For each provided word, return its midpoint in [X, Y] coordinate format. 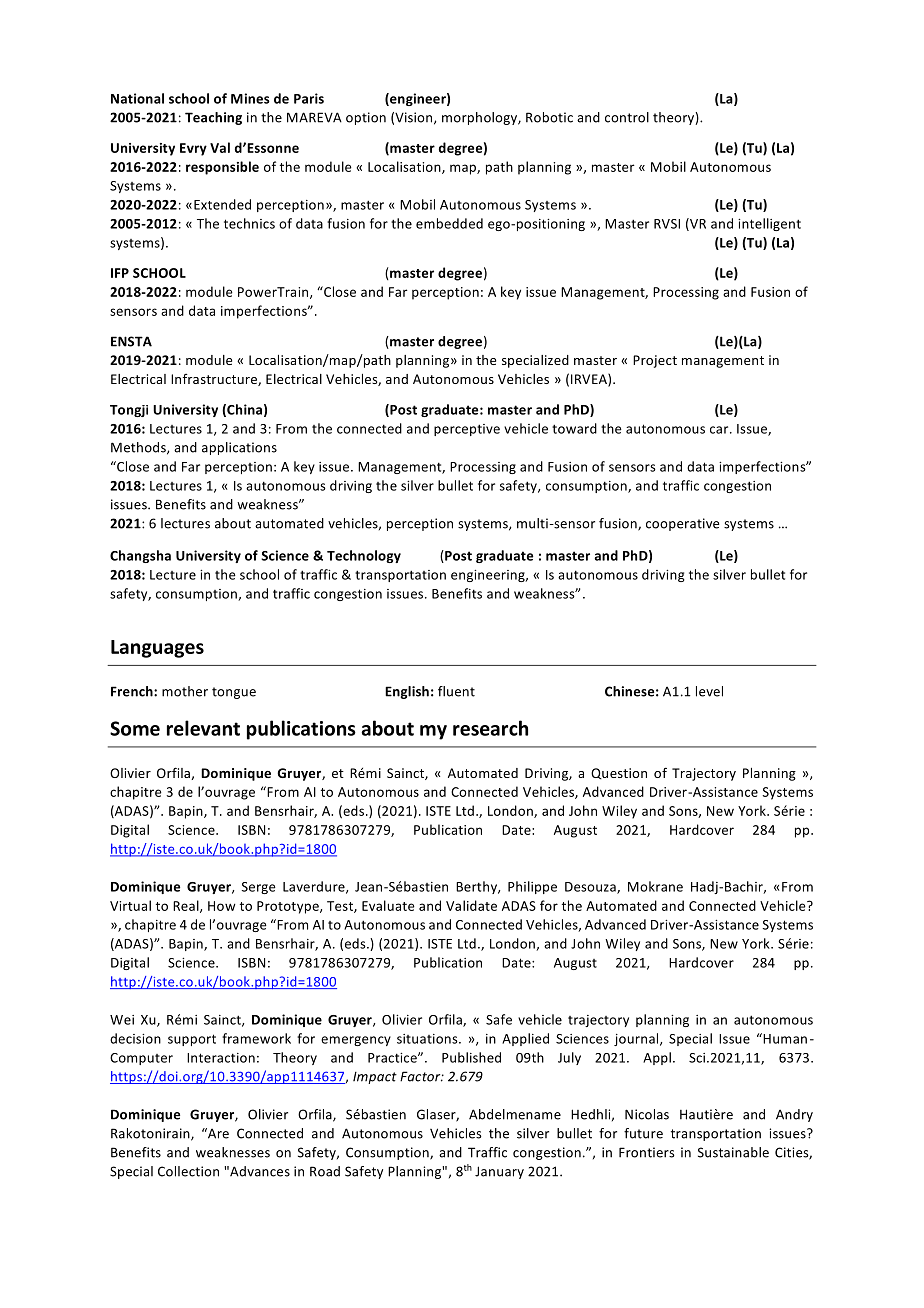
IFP [120, 273]
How [222, 906]
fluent [456, 691]
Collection [188, 1171]
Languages [157, 649]
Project [655, 361]
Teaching [213, 118]
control [627, 117]
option [366, 118]
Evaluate [388, 905]
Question [619, 774]
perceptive [467, 430]
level [709, 691]
